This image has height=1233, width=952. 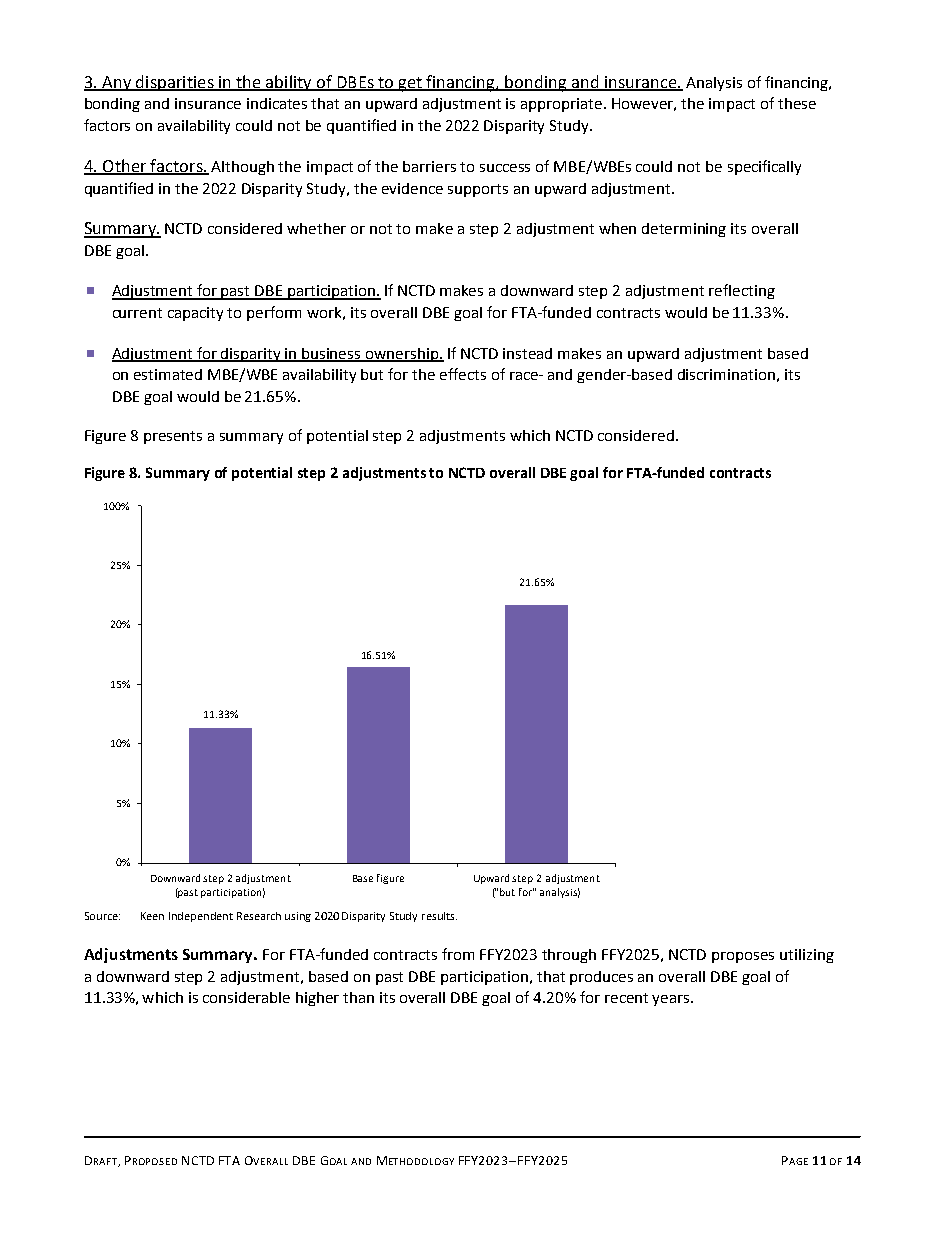 I want to click on these, so click(x=797, y=103).
